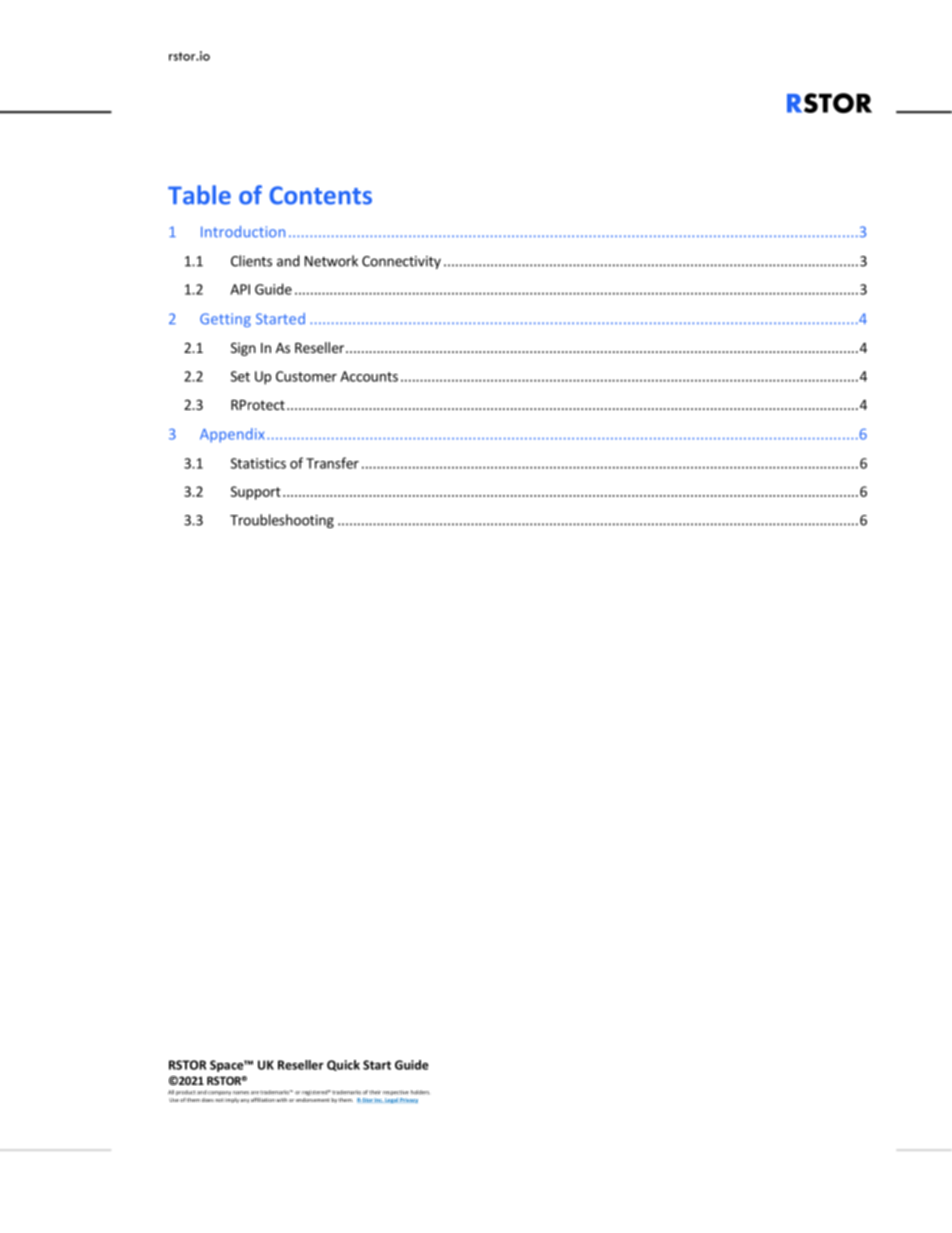 The image size is (952, 1233). Describe the element at coordinates (401, 262) in the screenshot. I see `Connectivity` at that location.
